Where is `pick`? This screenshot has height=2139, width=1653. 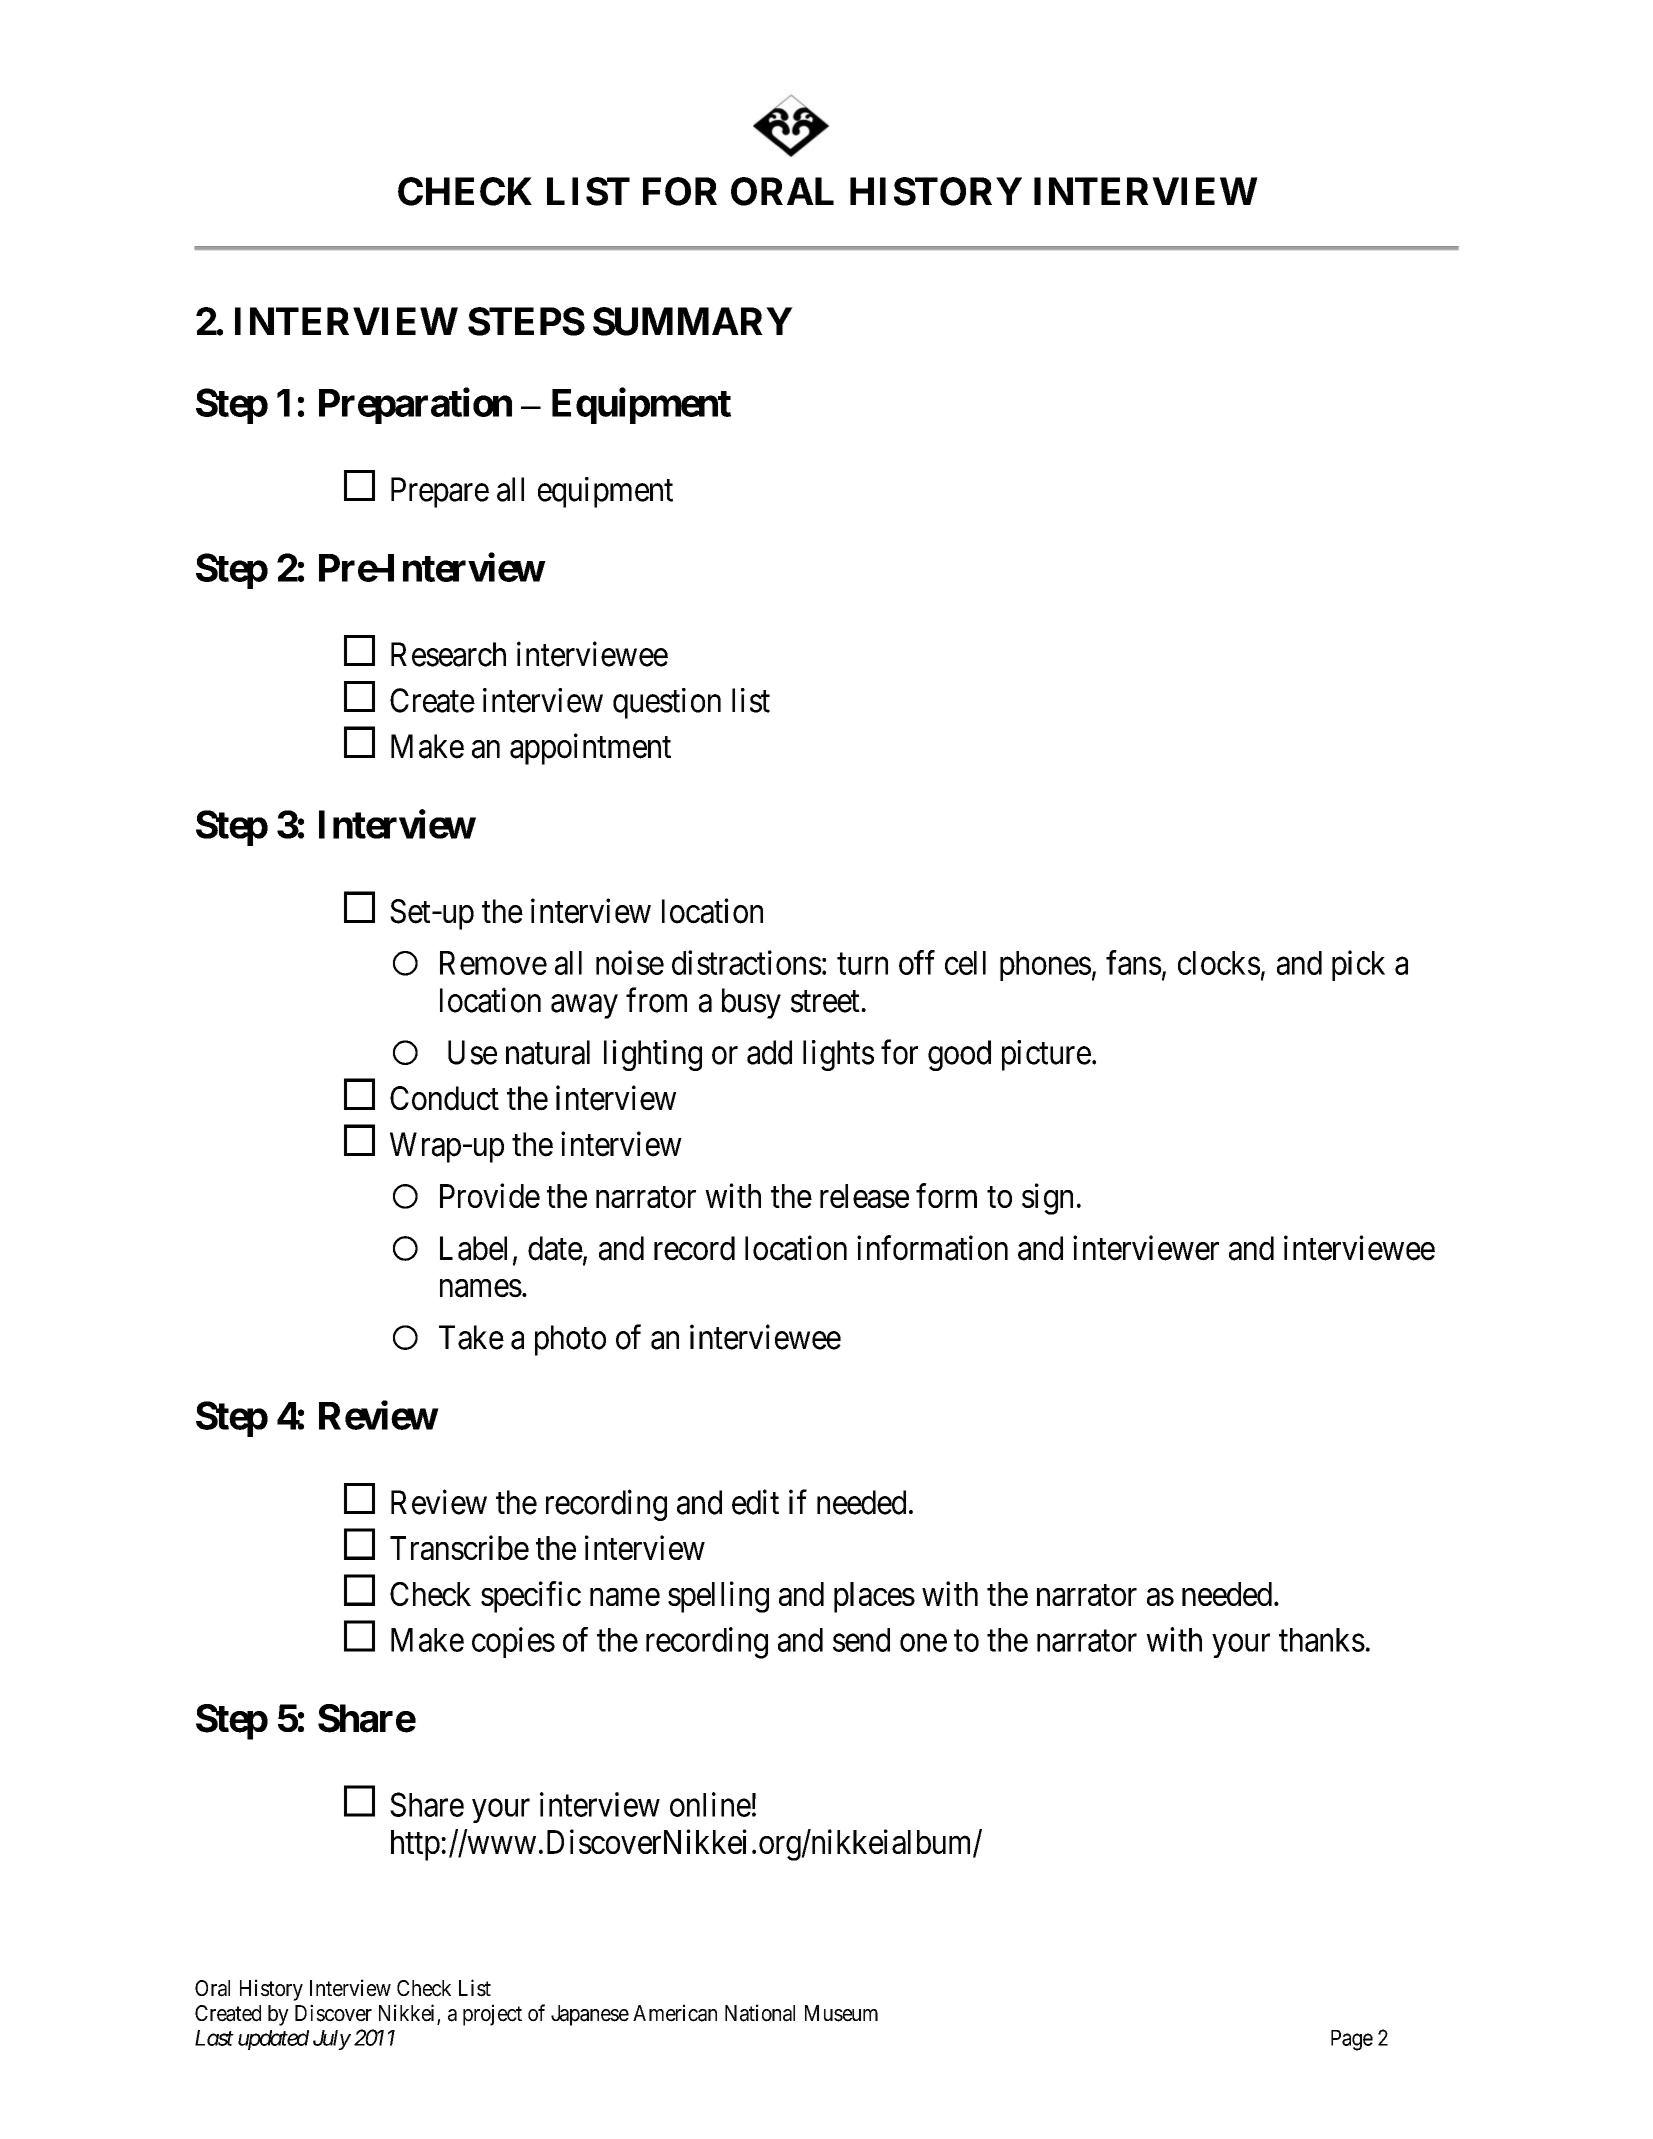 pick is located at coordinates (1358, 965).
